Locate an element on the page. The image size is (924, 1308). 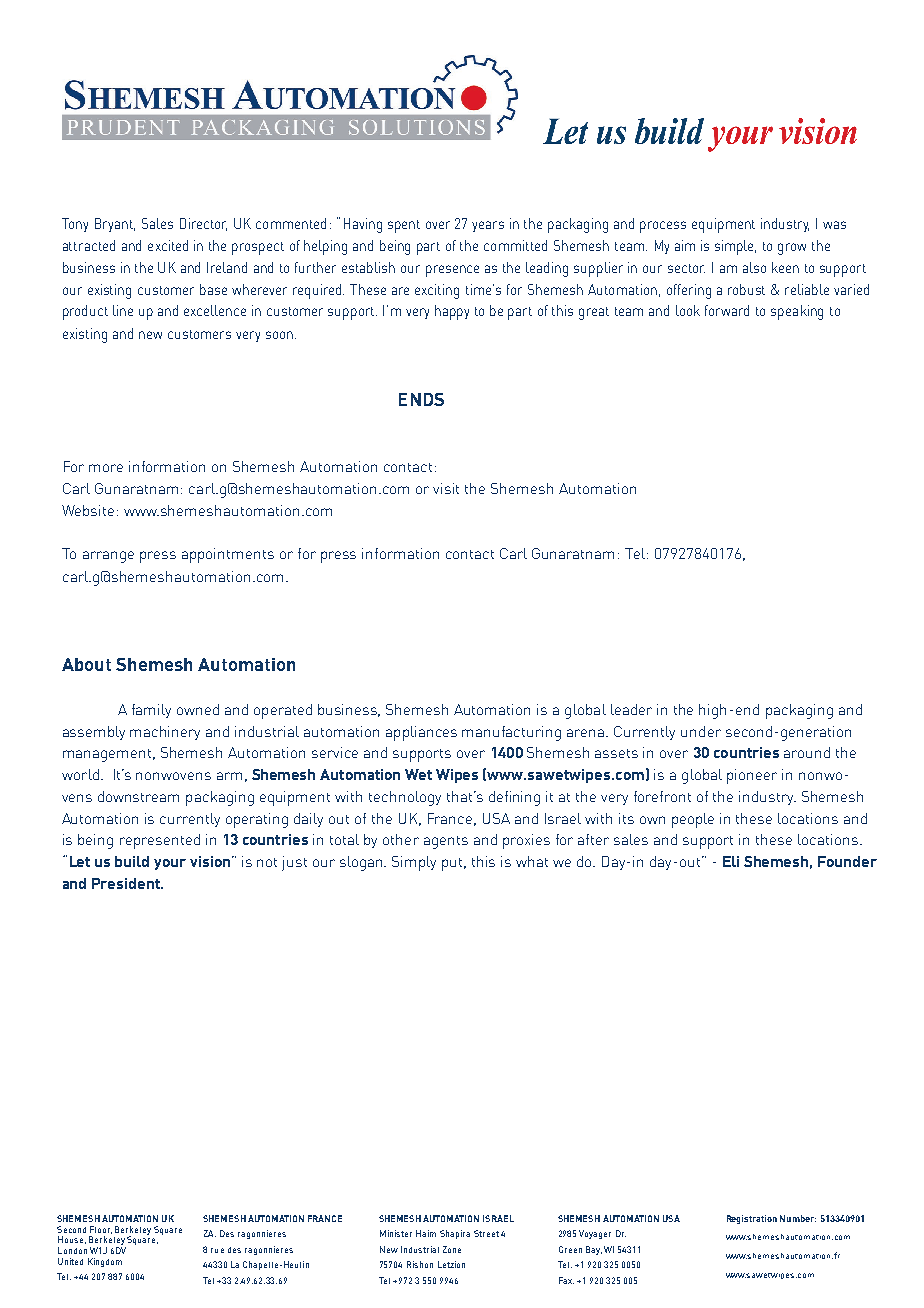
more is located at coordinates (106, 468).
